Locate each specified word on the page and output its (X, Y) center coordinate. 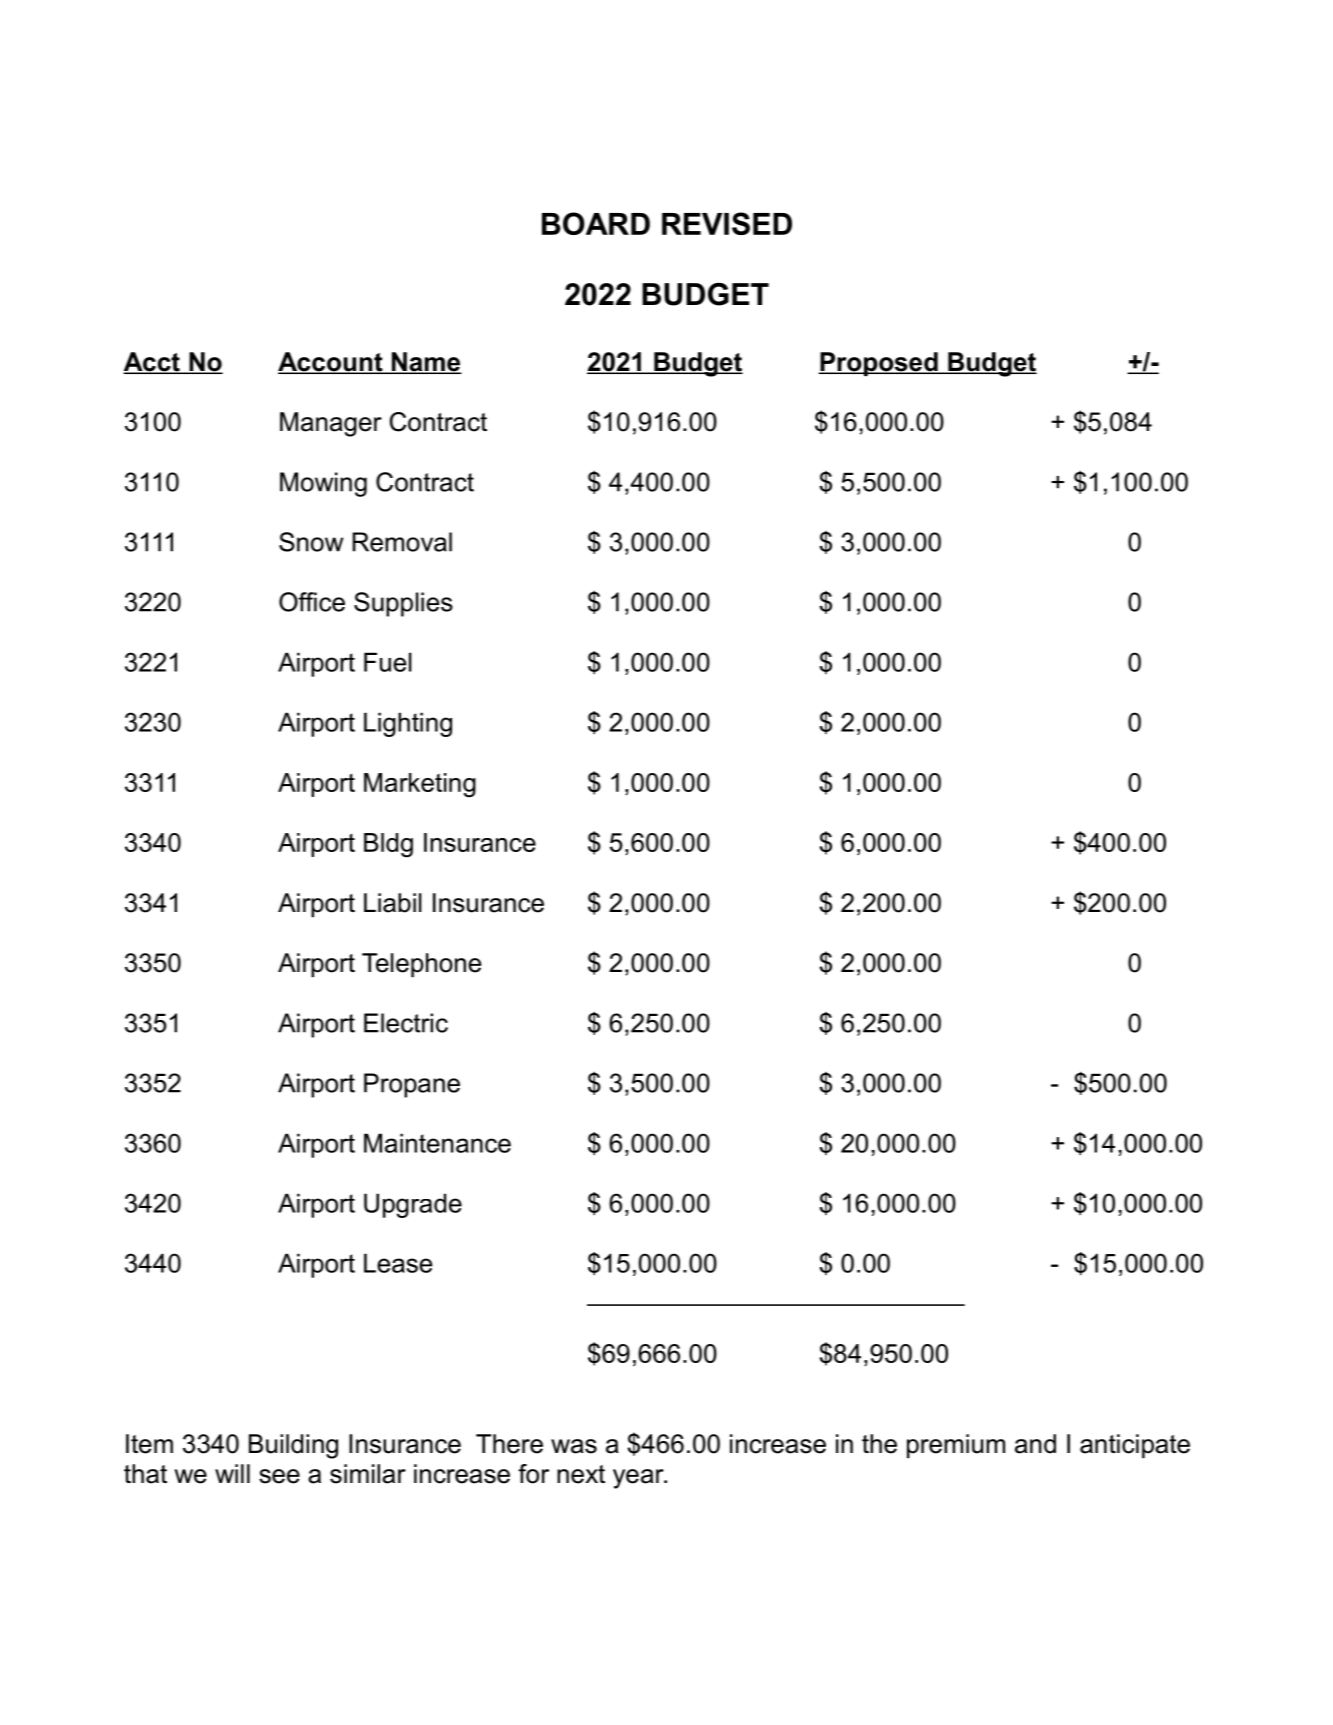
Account (331, 363)
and (1035, 1444)
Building (293, 1446)
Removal (402, 542)
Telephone (421, 965)
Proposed (879, 364)
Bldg (388, 845)
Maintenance (437, 1143)
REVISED (727, 223)
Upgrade (413, 1205)
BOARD (596, 223)
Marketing (420, 785)
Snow (311, 542)
